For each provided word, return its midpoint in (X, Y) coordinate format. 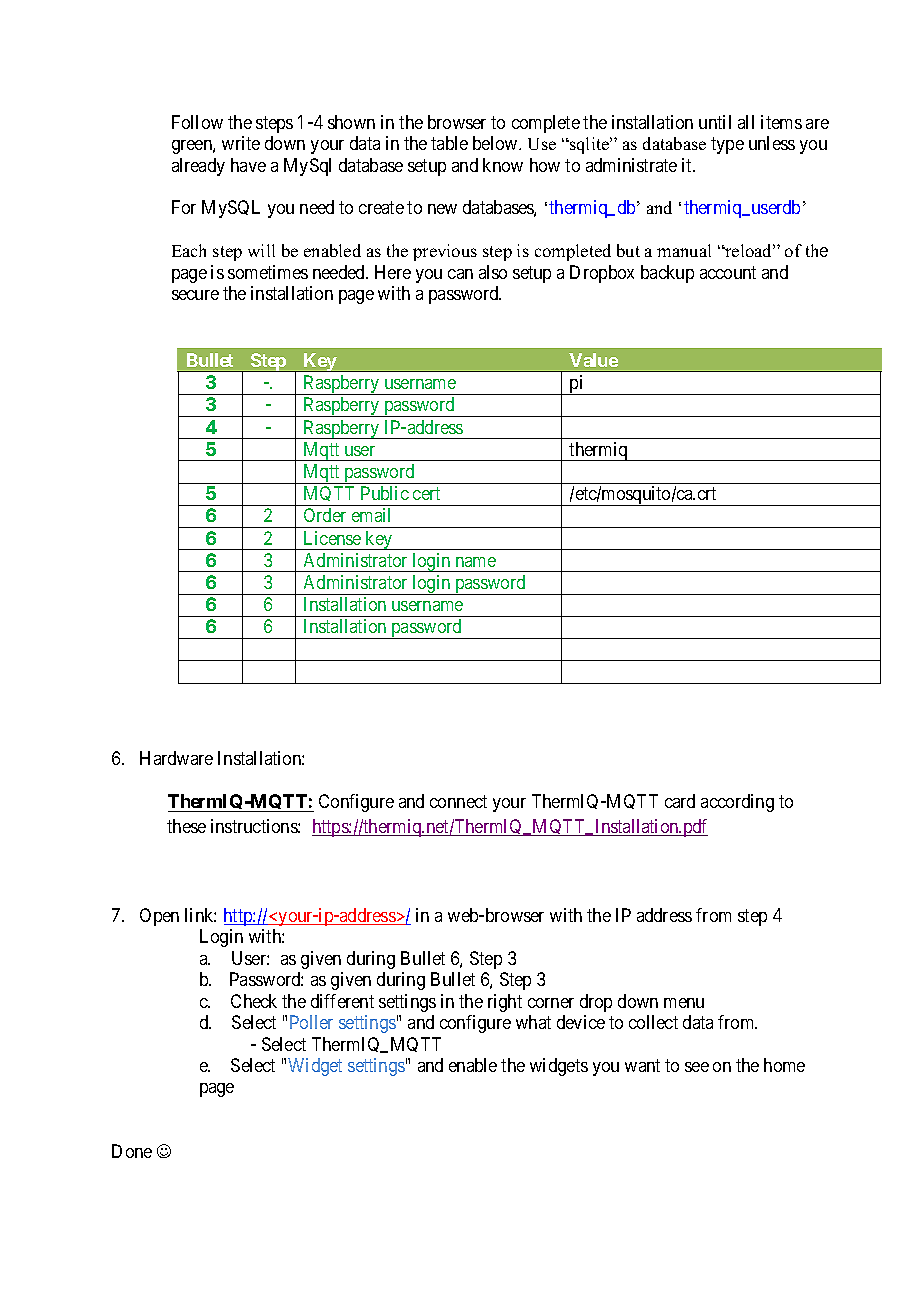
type (727, 145)
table (449, 143)
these (186, 826)
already (198, 167)
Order (325, 515)
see (697, 1067)
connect (458, 801)
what (533, 1022)
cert (426, 493)
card (680, 801)
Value (593, 360)
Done (132, 1151)
